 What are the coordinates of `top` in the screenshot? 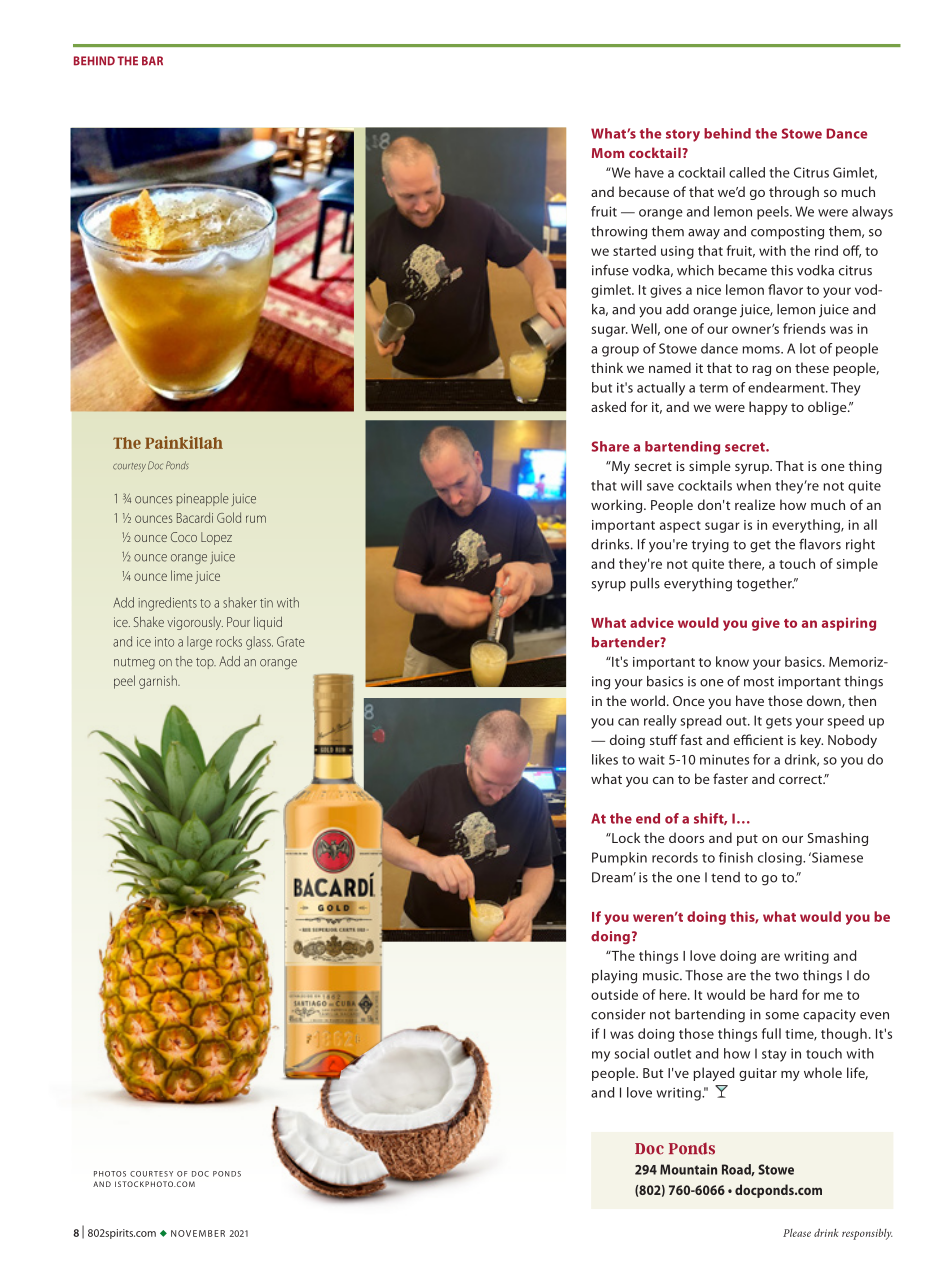 It's located at (206, 663).
